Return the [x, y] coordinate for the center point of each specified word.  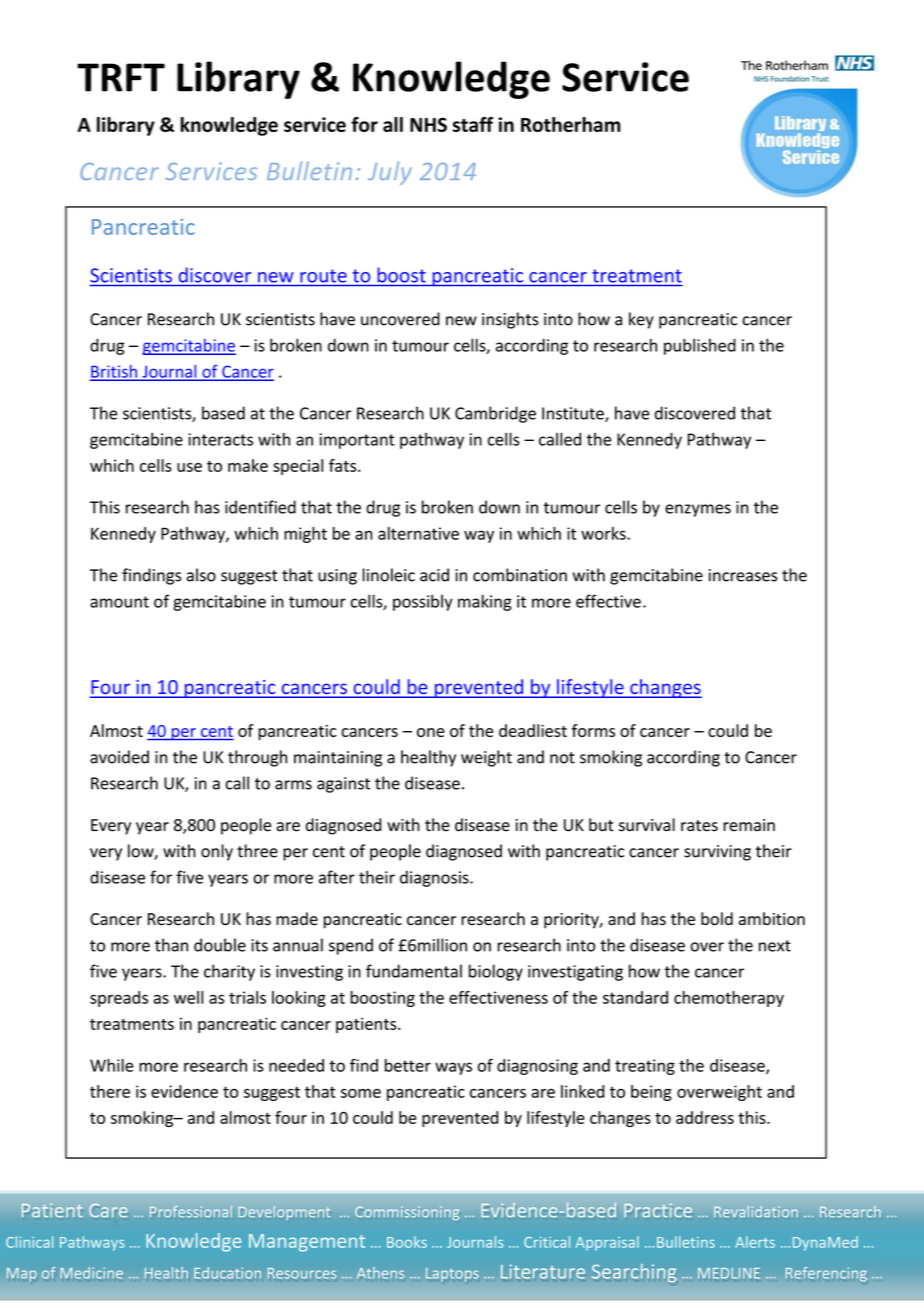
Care [108, 1210]
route [323, 276]
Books [407, 1242]
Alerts [755, 1242]
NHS [428, 124]
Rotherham [571, 124]
